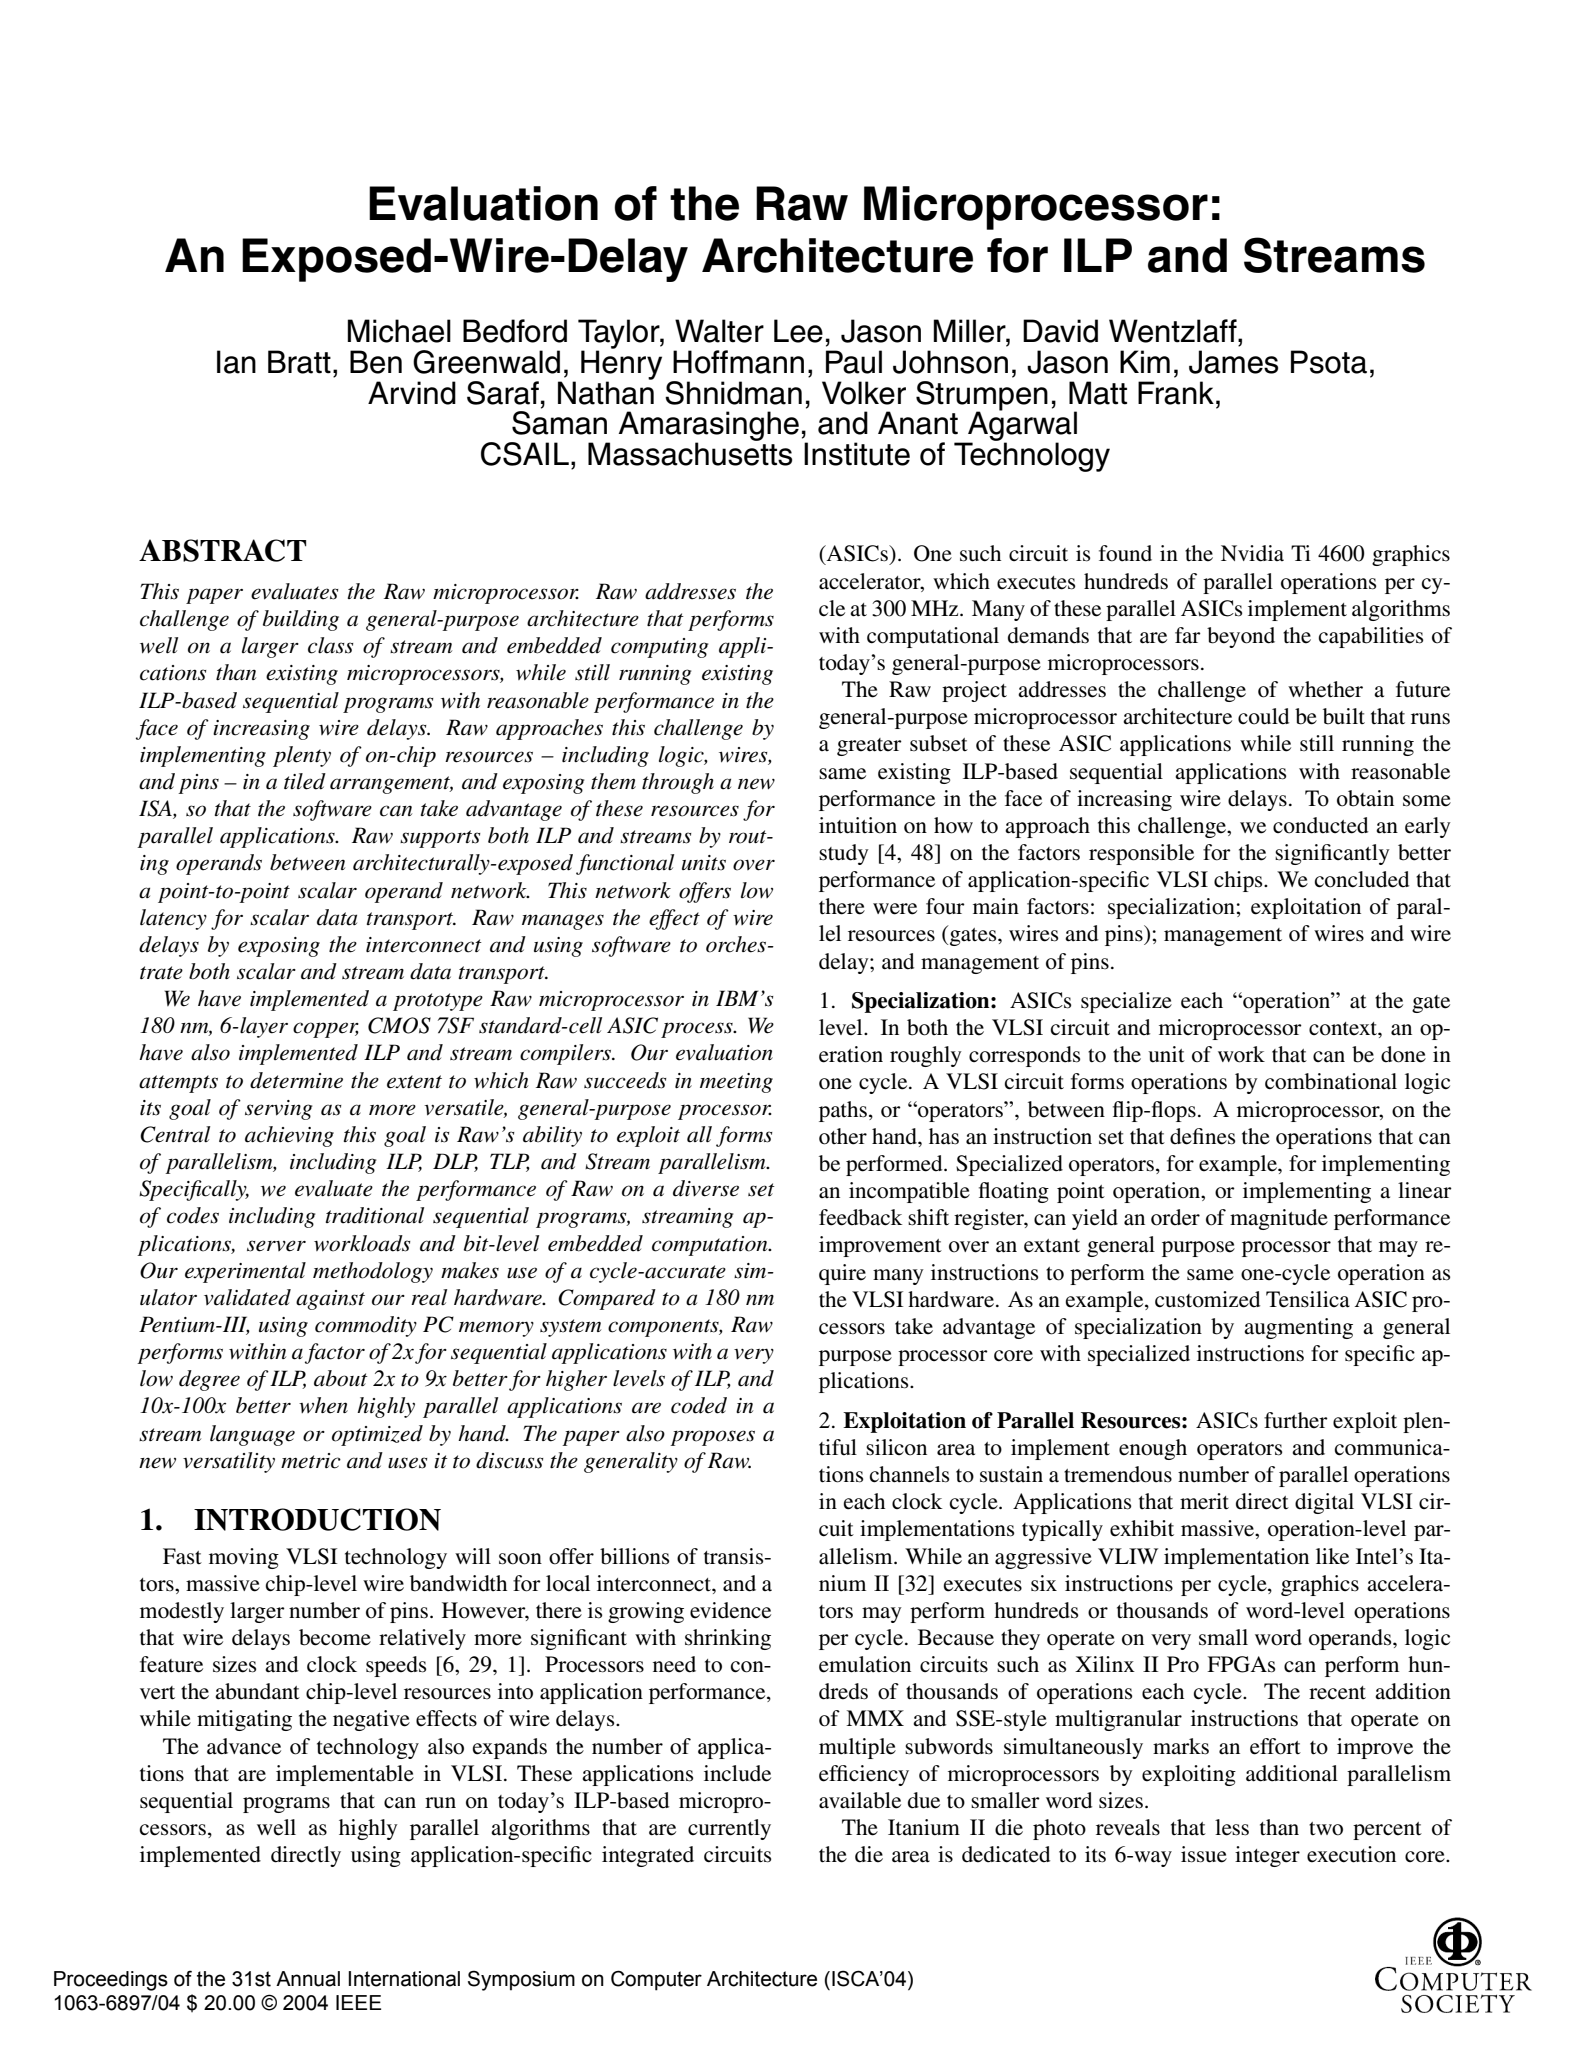 The image size is (1589, 2056). What do you see at coordinates (236, 362) in the page?
I see `Ian` at bounding box center [236, 362].
